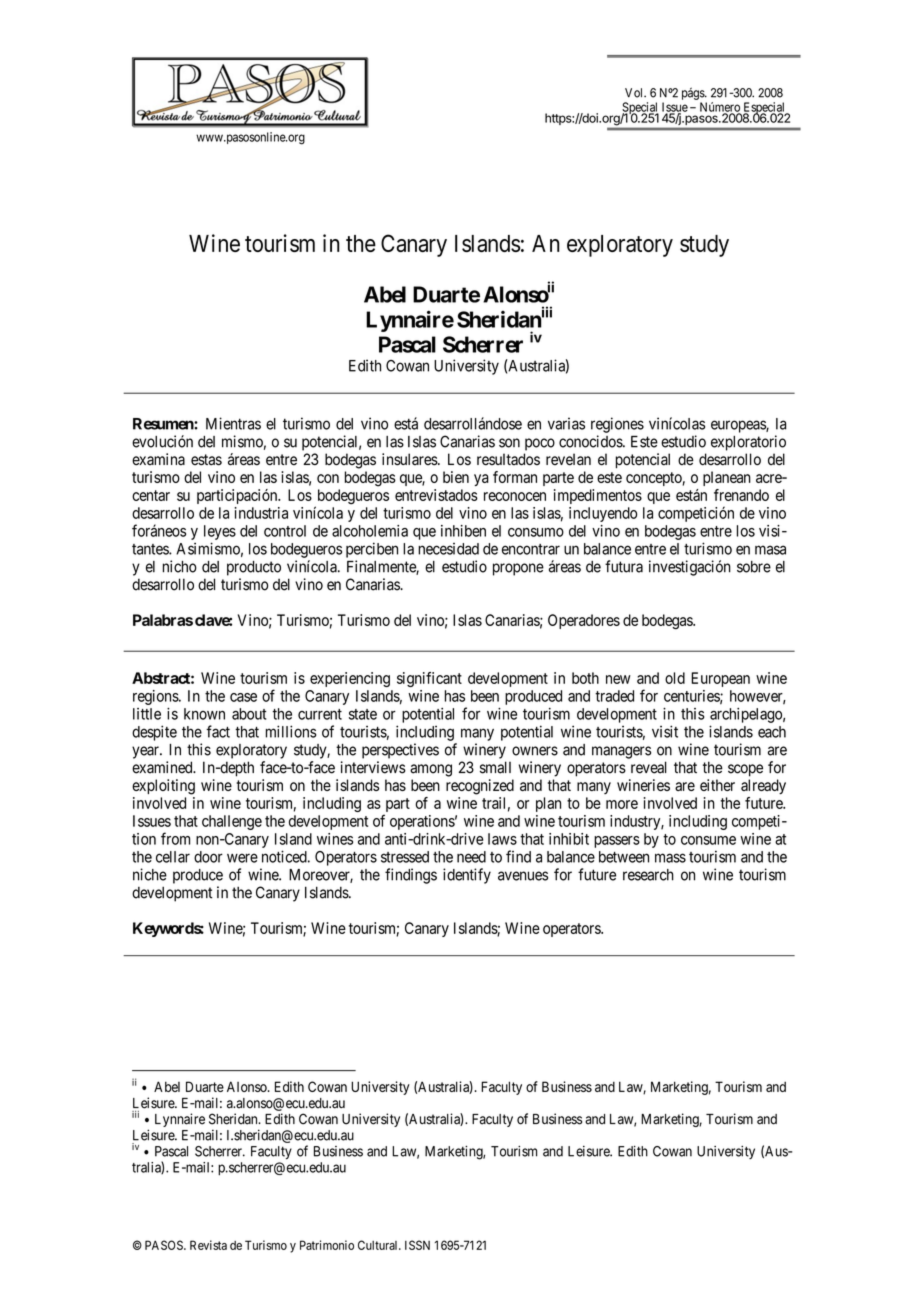 Image resolution: width=924 pixels, height=1308 pixels. Describe the element at coordinates (648, 875) in the page. I see `research` at that location.
